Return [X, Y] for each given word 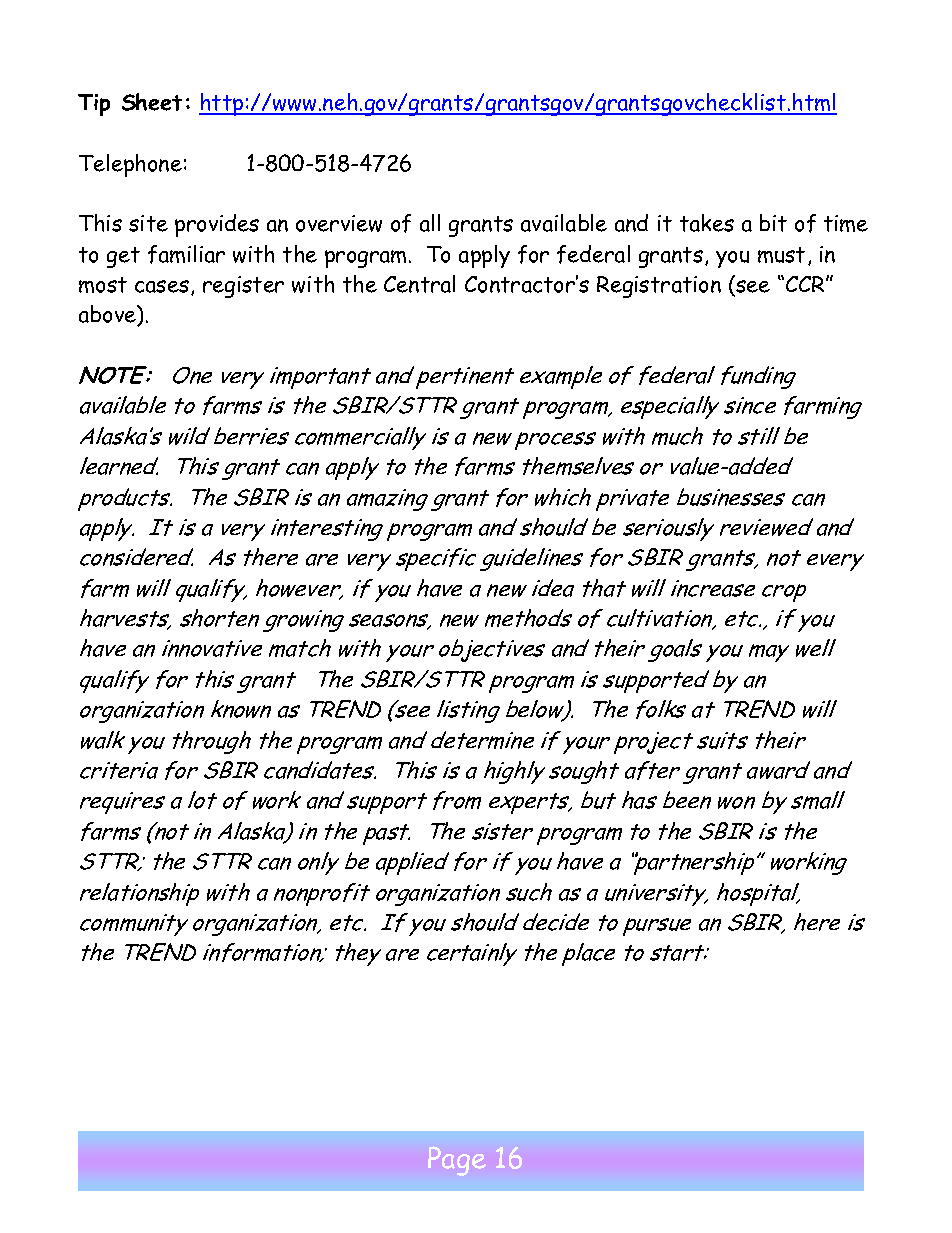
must [781, 255]
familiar [186, 254]
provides [217, 225]
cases [162, 286]
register [243, 287]
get [123, 257]
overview [339, 223]
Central [419, 284]
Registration [659, 287]
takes [707, 223]
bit [773, 223]
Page [457, 1161]
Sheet [152, 102]
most [103, 285]
